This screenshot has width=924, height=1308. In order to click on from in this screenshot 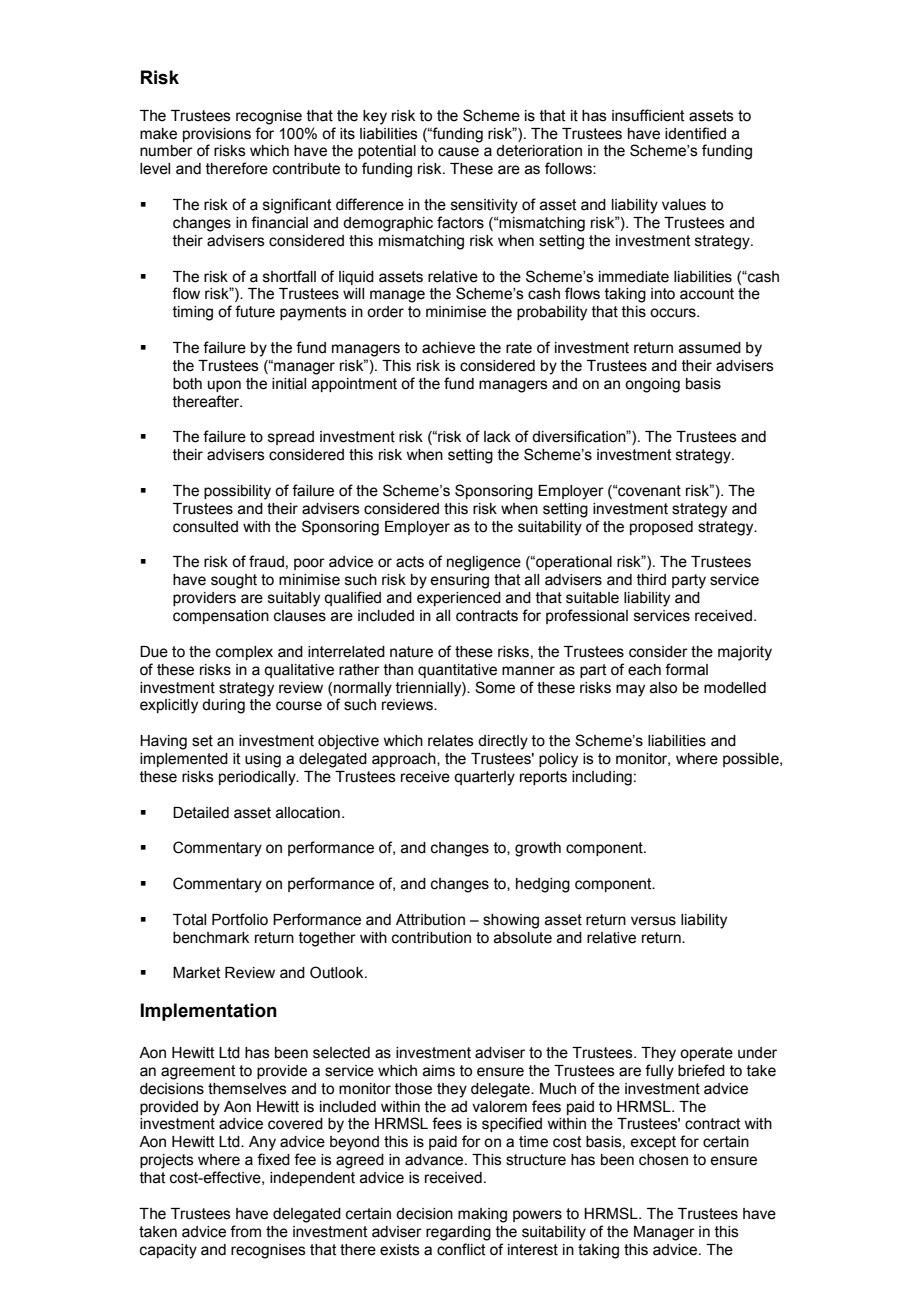, I will do `click(245, 1231)`.
